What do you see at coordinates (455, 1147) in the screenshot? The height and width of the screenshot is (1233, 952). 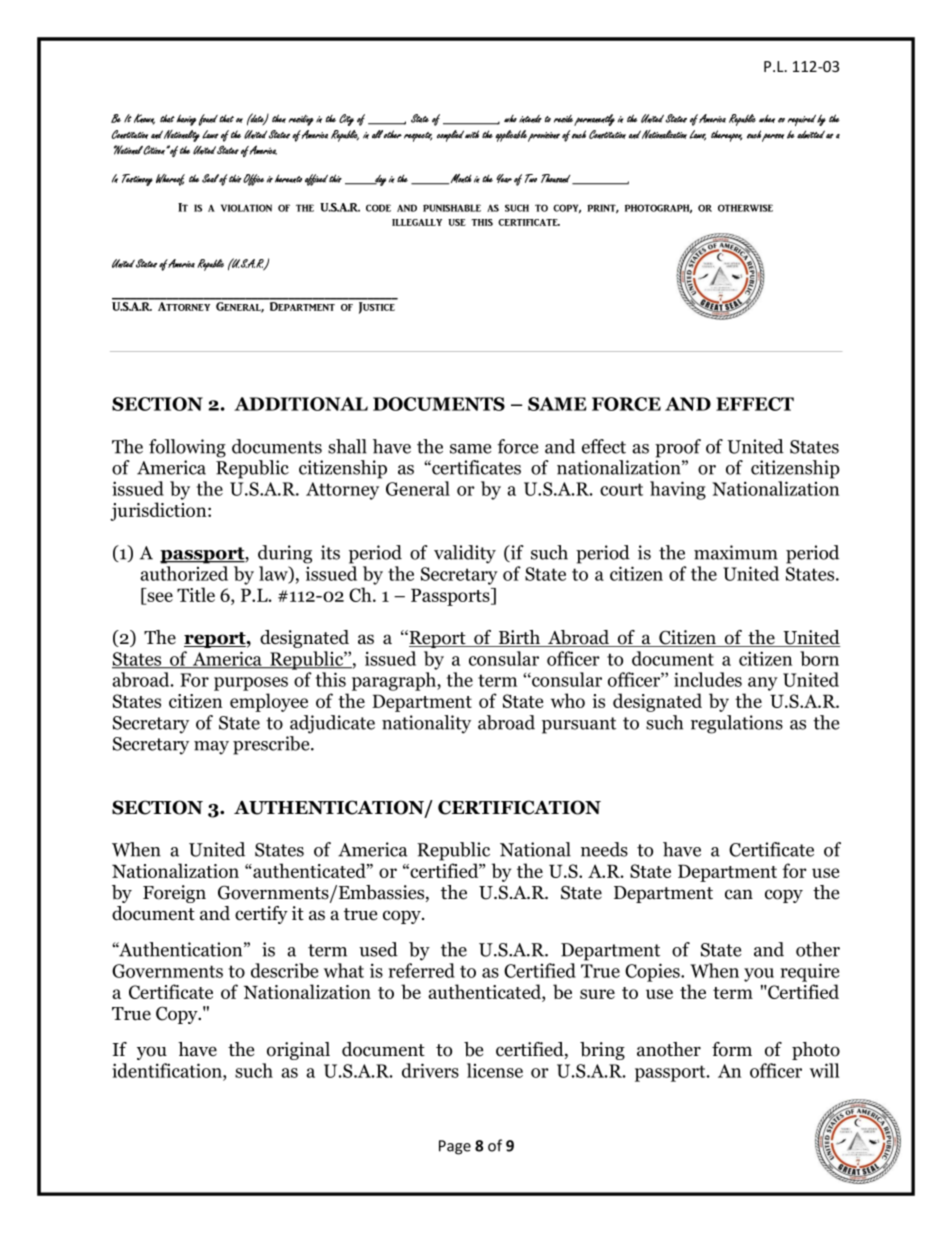 I see `Page` at bounding box center [455, 1147].
